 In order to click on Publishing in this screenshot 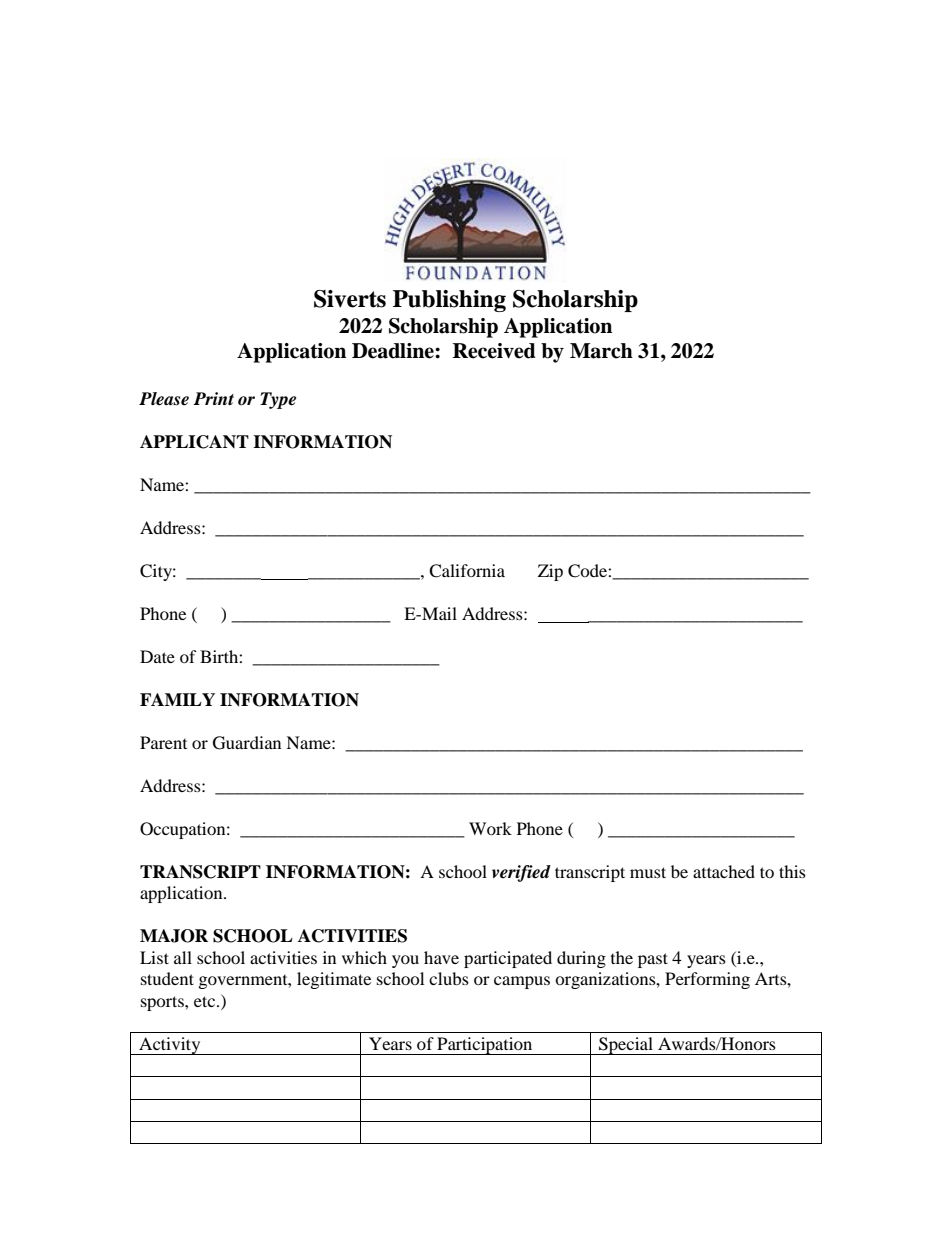, I will do `click(449, 301)`.
